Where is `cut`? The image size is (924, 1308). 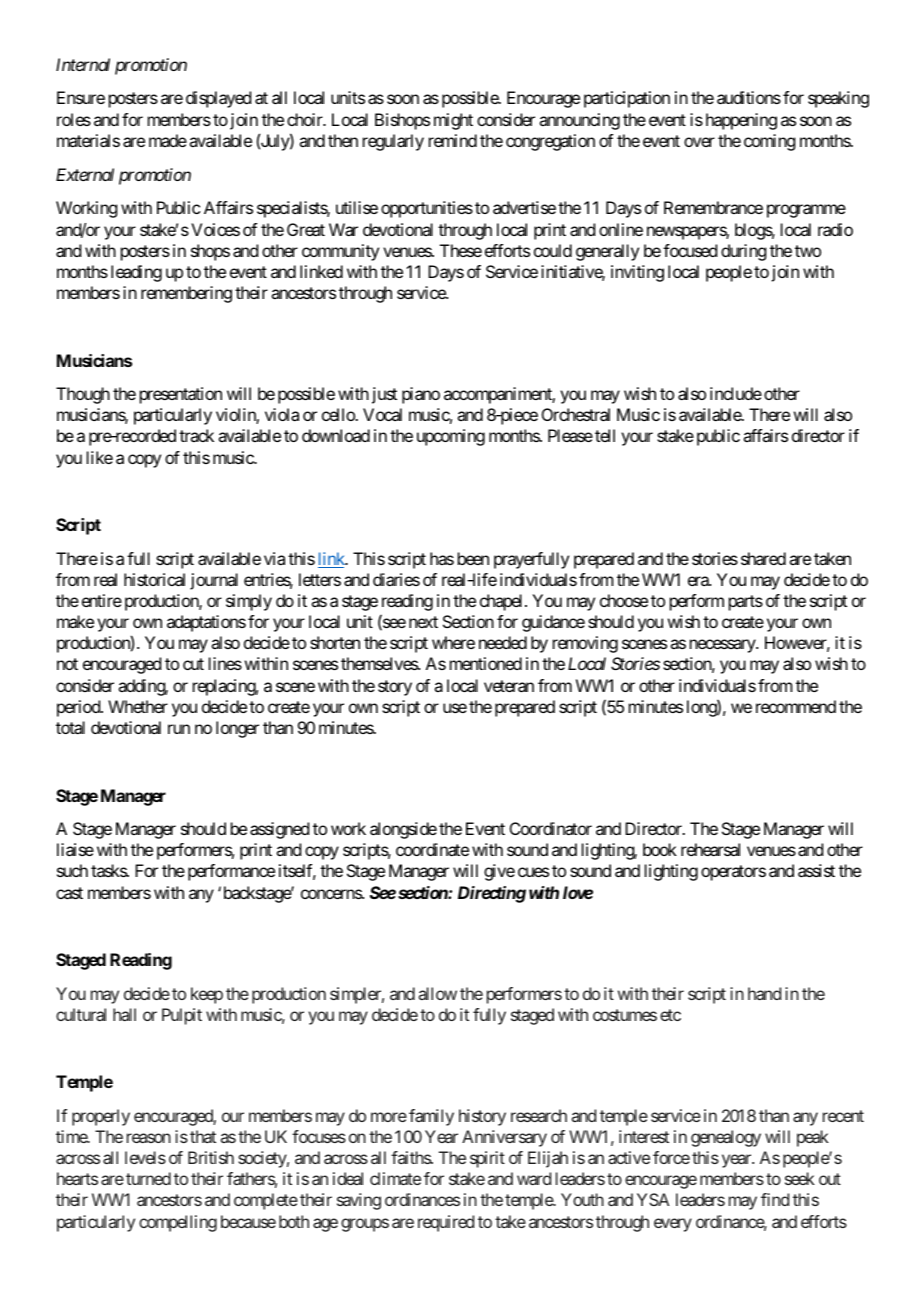
cut is located at coordinates (193, 664).
